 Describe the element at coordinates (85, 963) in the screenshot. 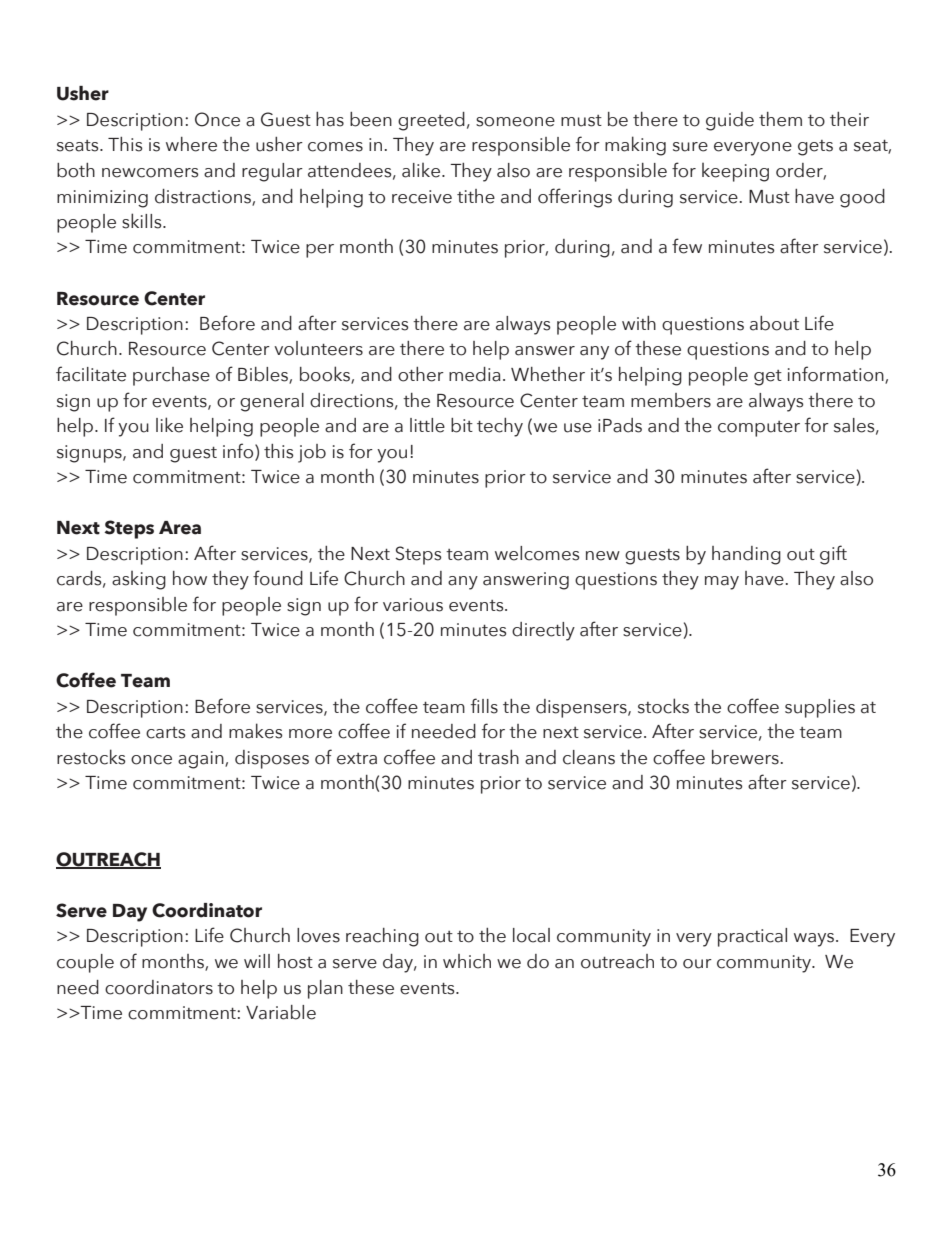

I see `couple` at that location.
